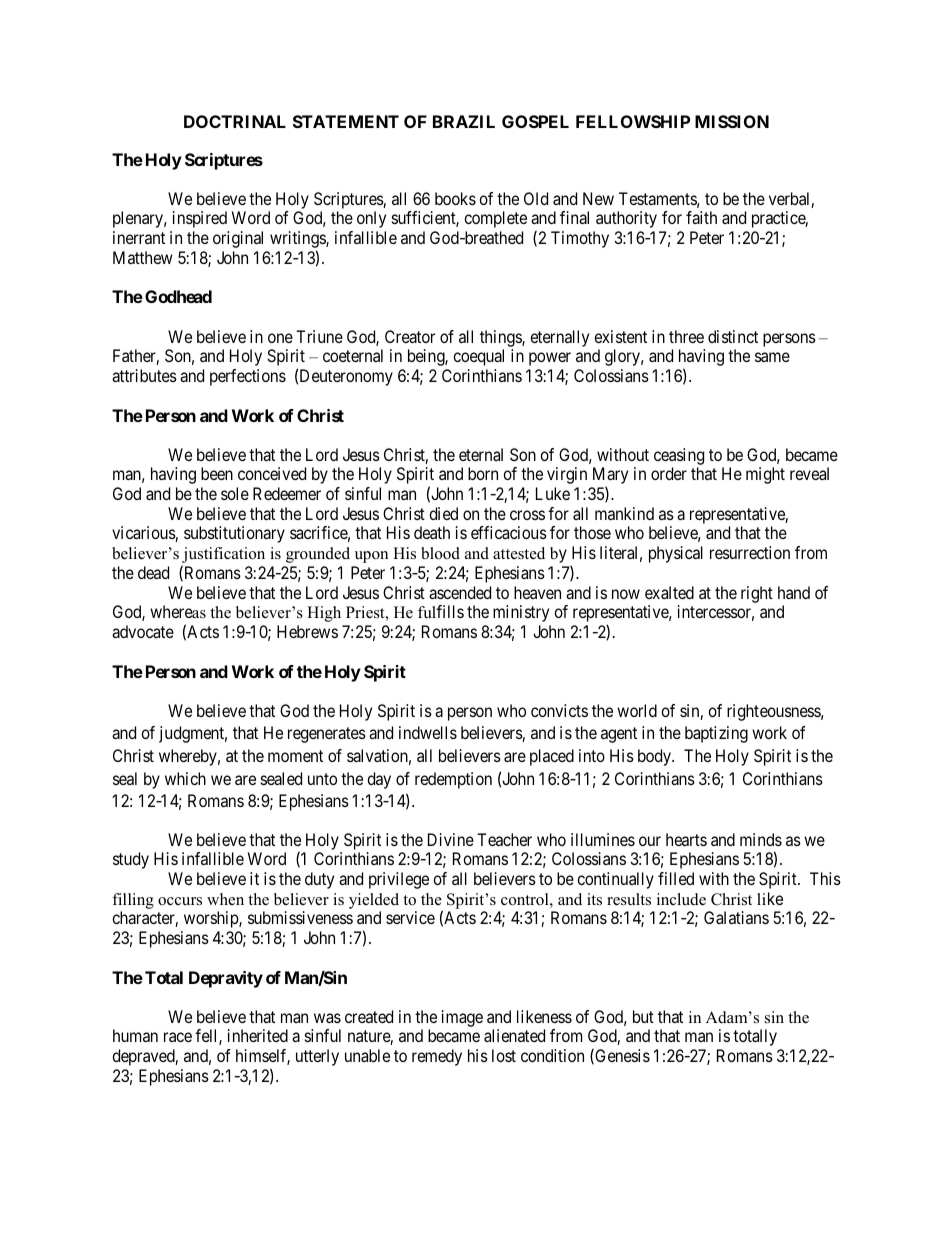  Describe the element at coordinates (428, 732) in the screenshot. I see `indwells` at that location.
